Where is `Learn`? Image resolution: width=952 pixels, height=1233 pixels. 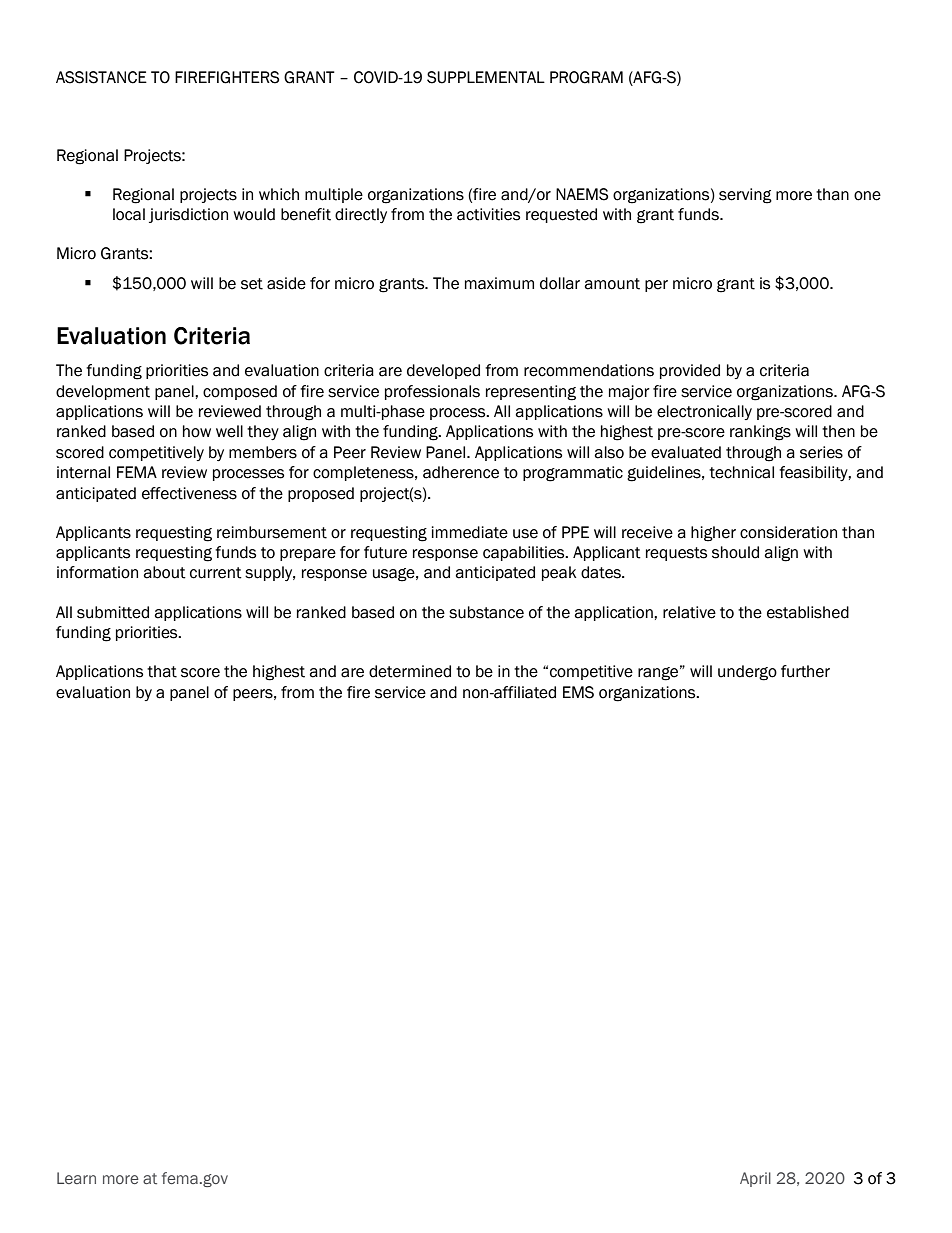
Learn is located at coordinates (76, 1178).
